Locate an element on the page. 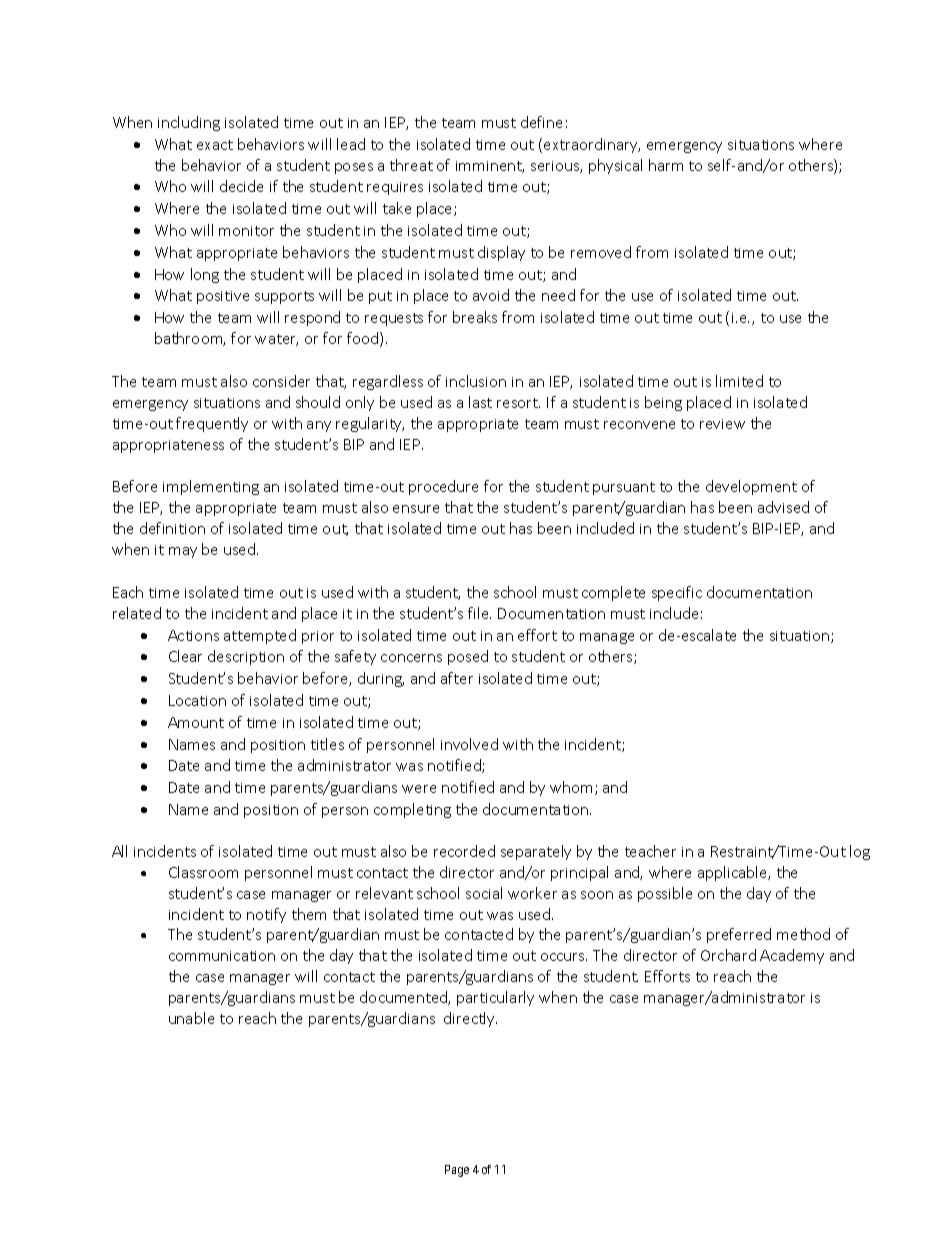 This image has height=1233, width=952. exact is located at coordinates (215, 145).
